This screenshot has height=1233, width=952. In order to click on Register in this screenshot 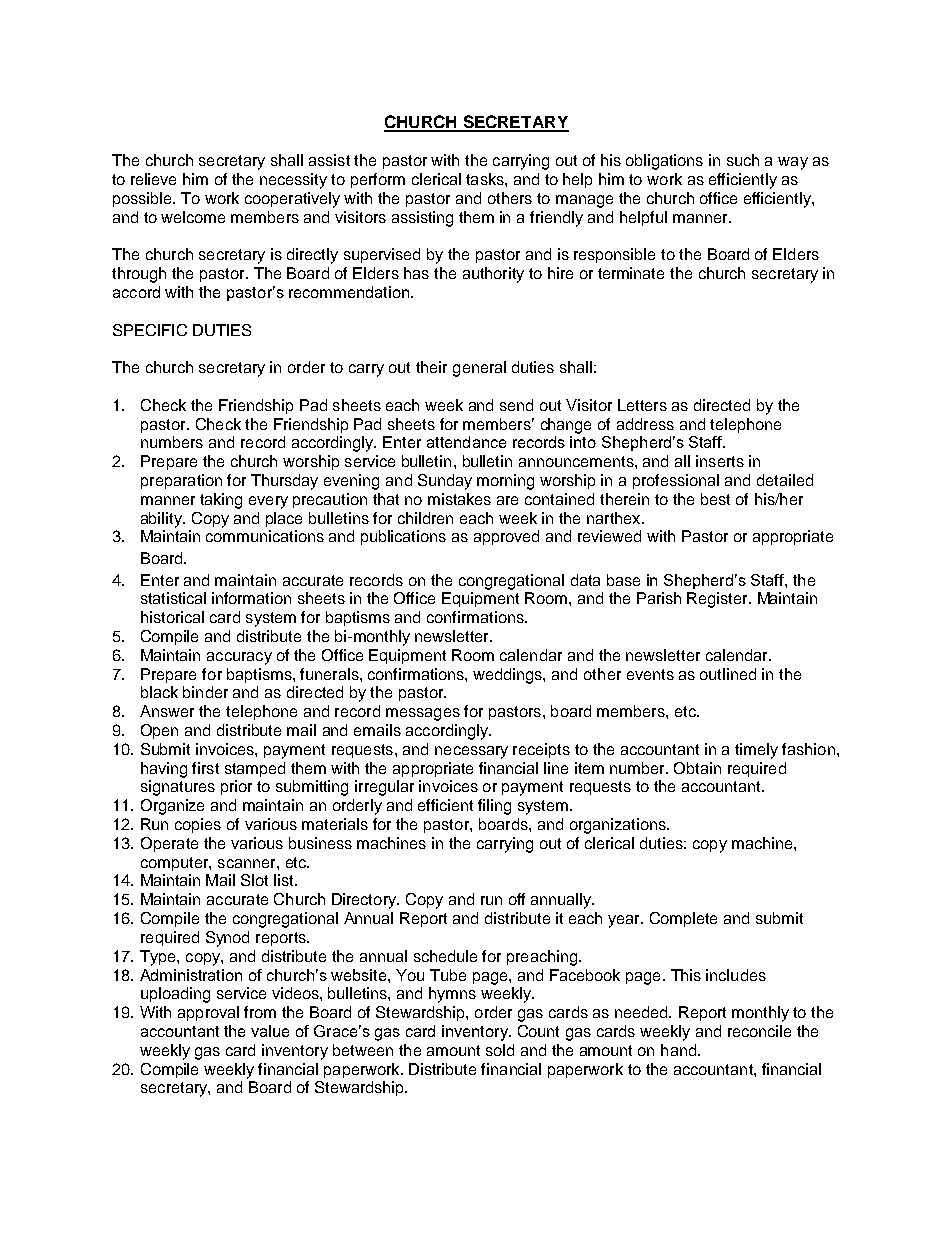, I will do `click(718, 600)`.
